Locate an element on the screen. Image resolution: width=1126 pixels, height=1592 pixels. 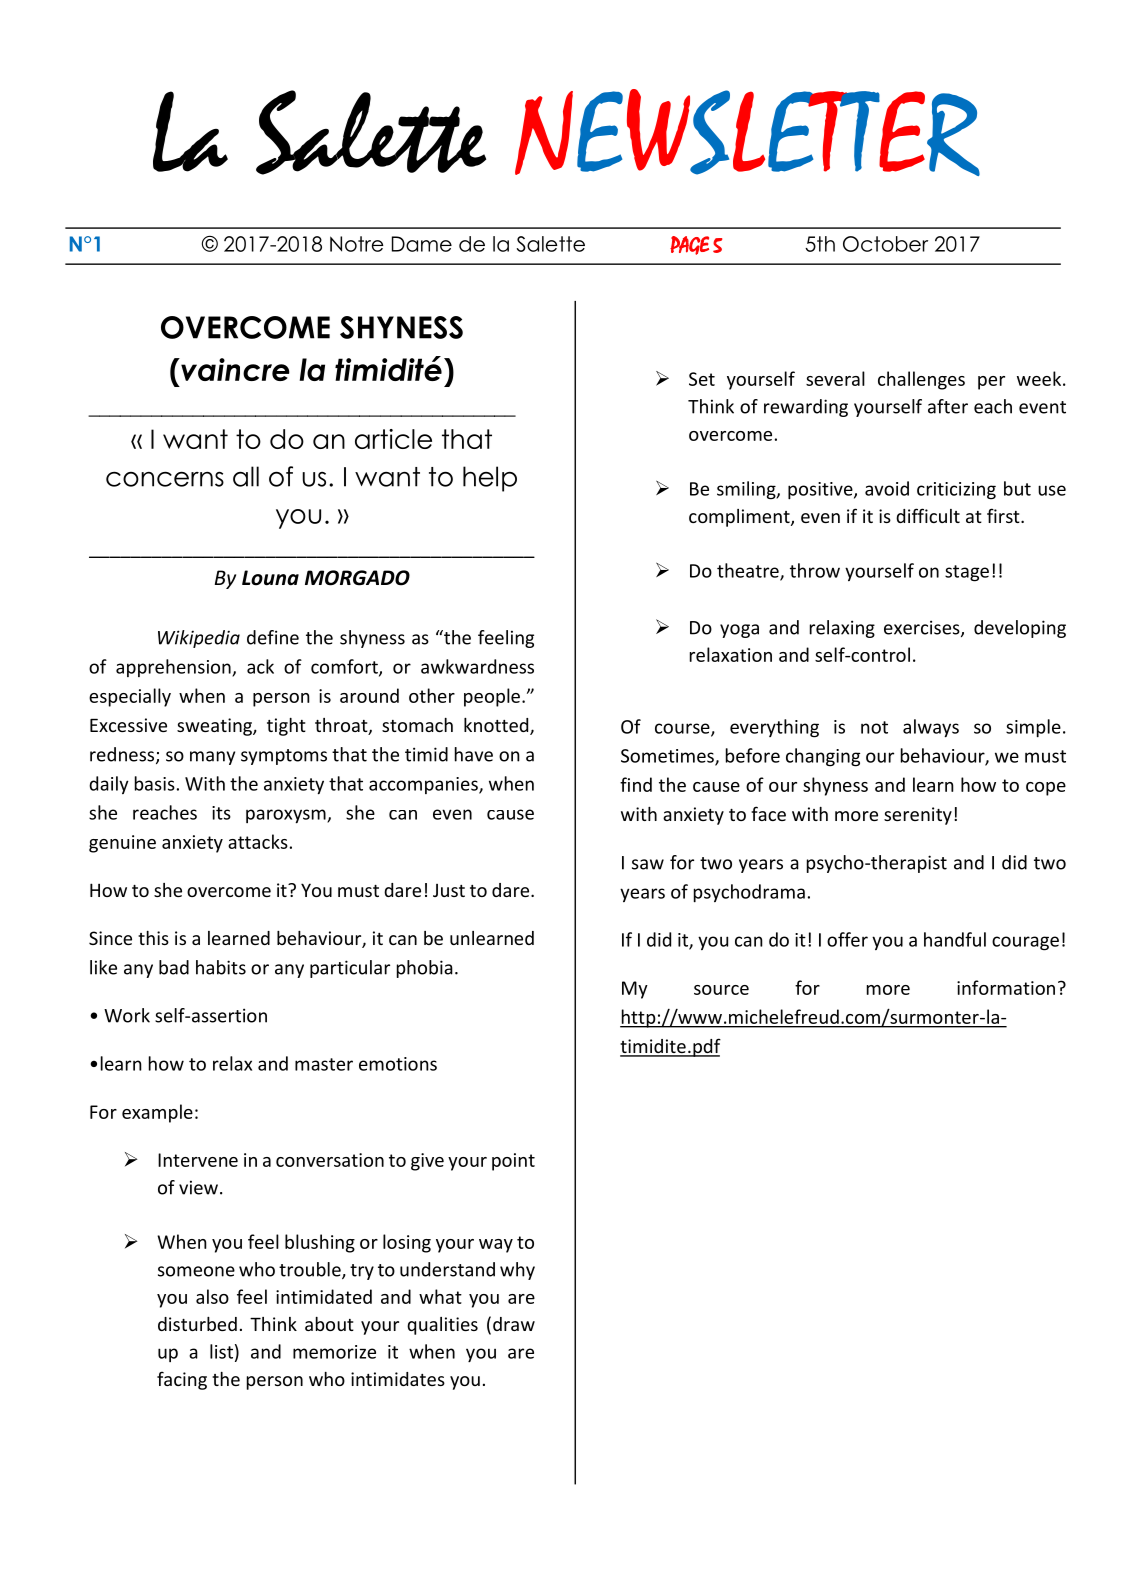
Wikipedia is located at coordinates (199, 639).
